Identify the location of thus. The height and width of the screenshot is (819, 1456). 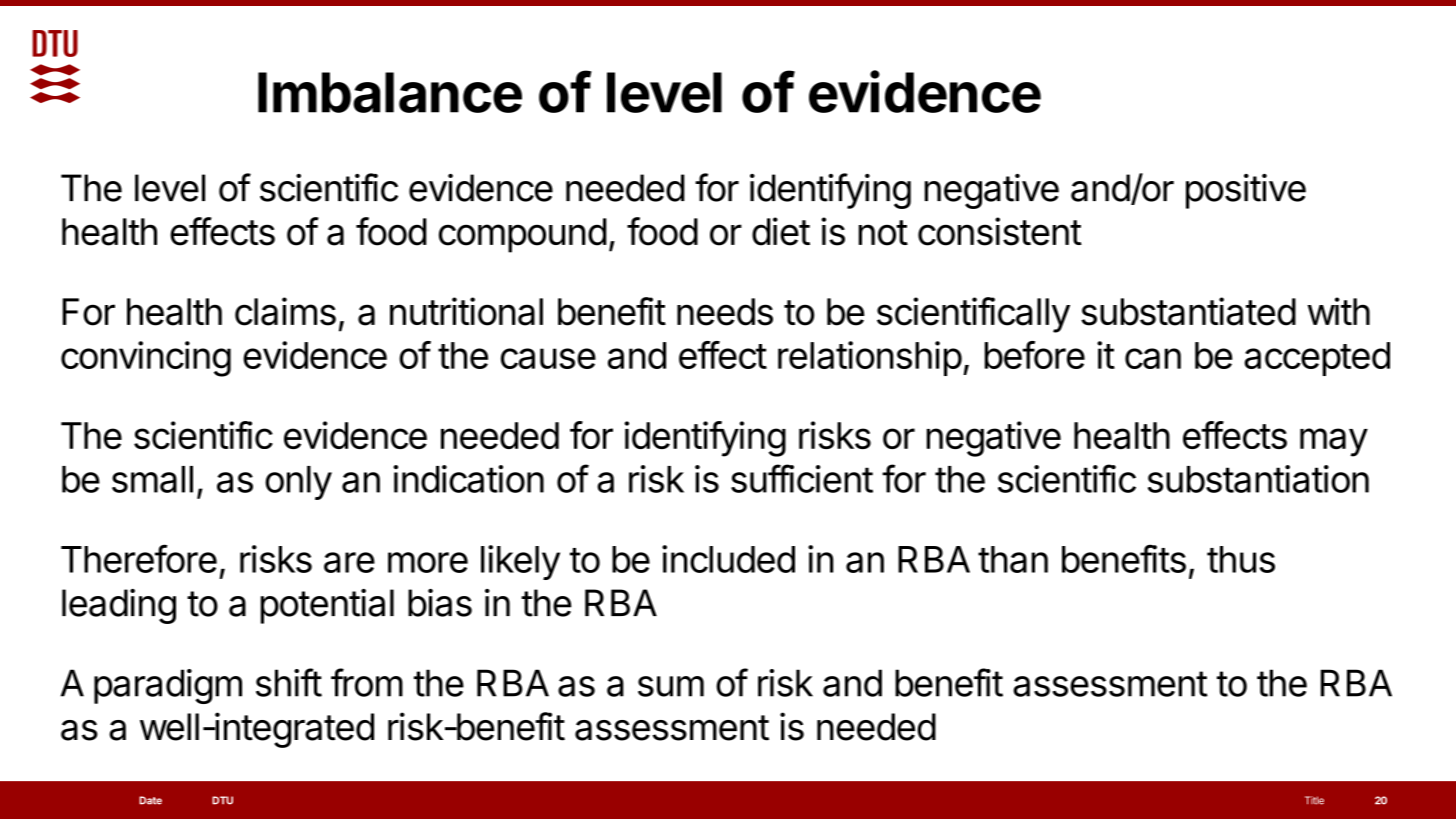
(1241, 559).
